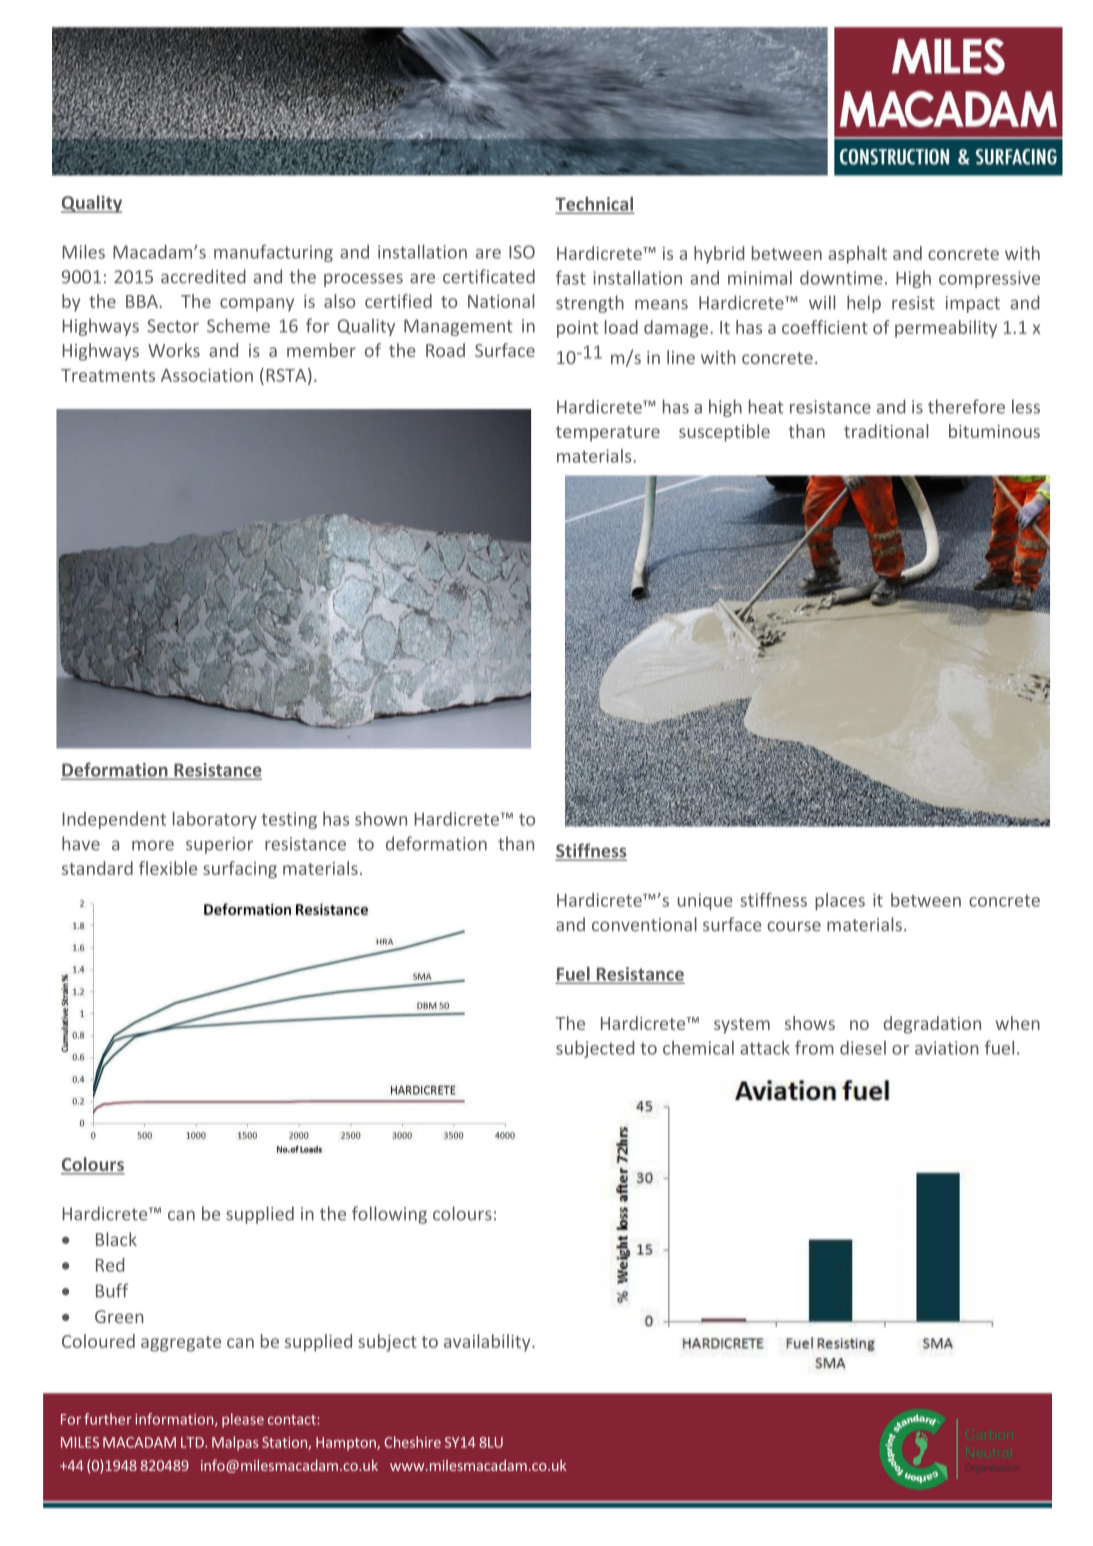 The width and height of the screenshot is (1093, 1546). Describe the element at coordinates (840, 901) in the screenshot. I see `places` at that location.
